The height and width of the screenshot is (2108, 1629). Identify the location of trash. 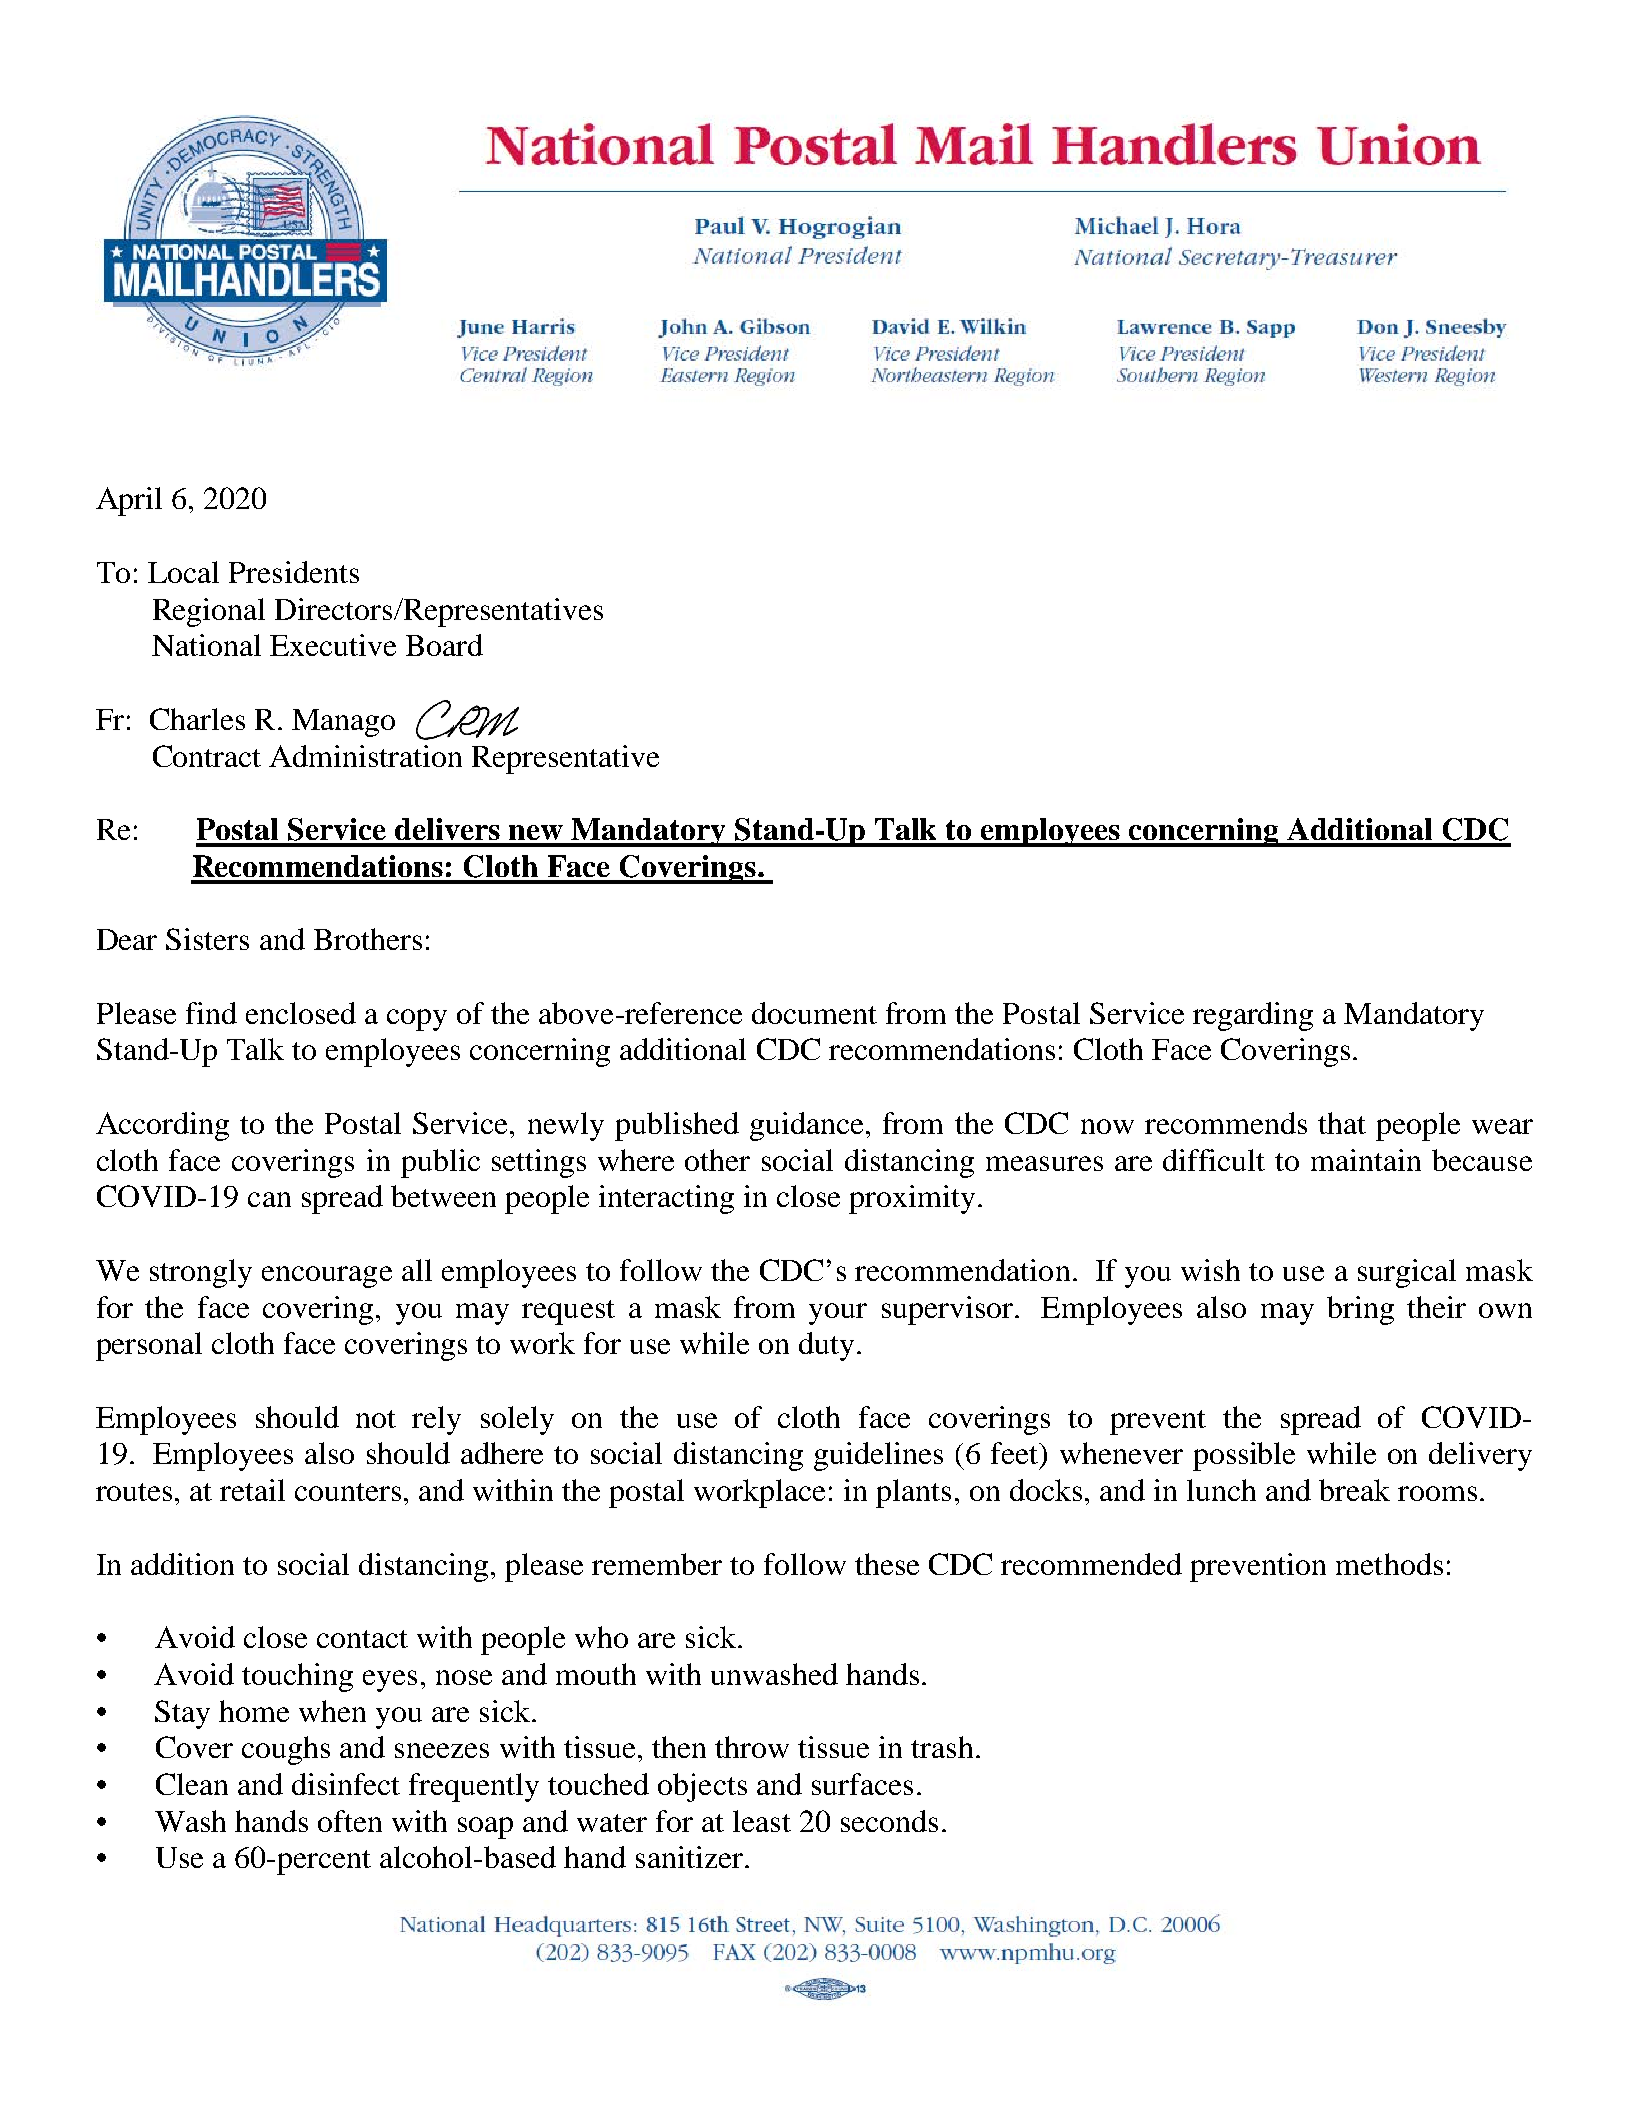
(942, 1747).
